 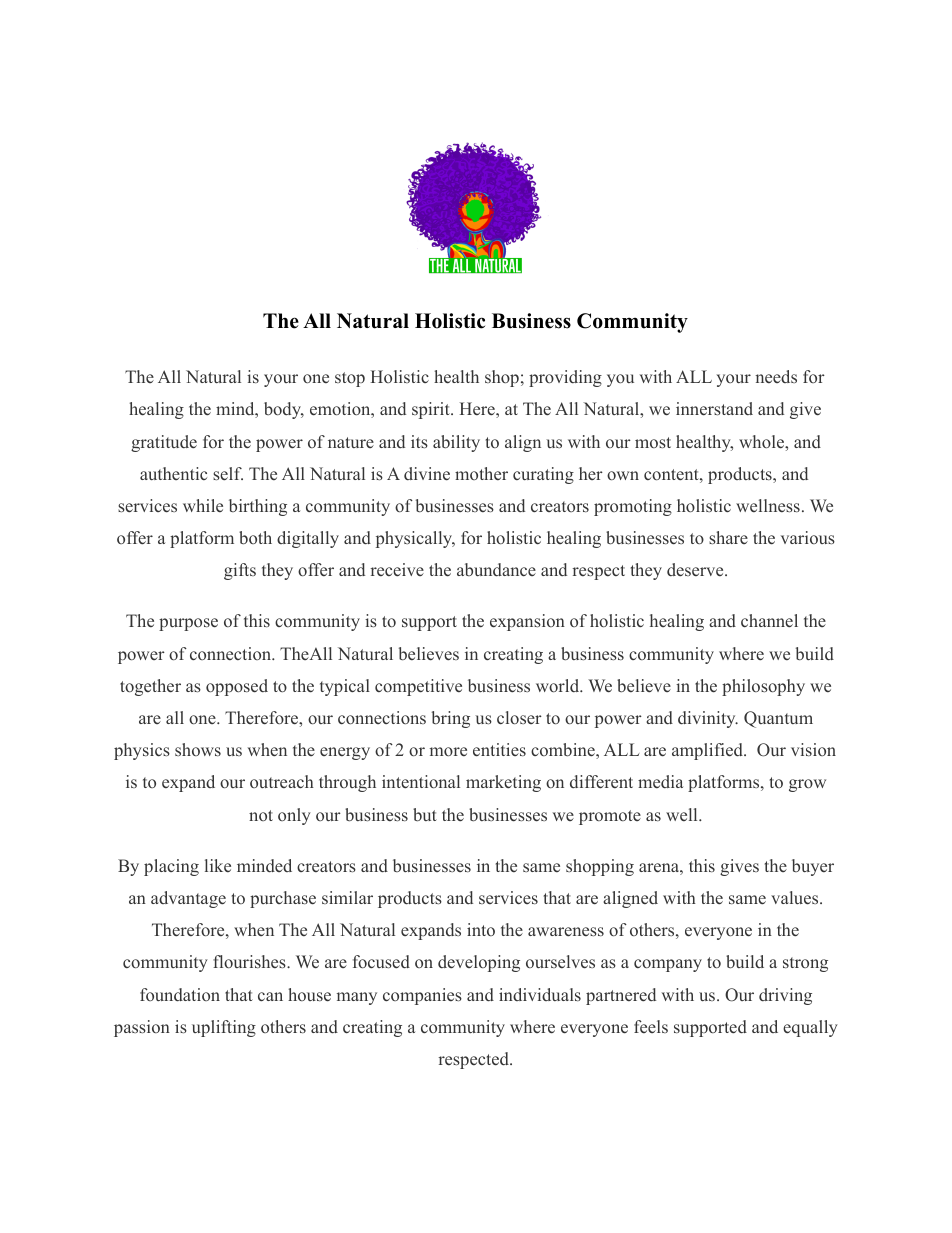 What do you see at coordinates (237, 687) in the page?
I see `opposed` at bounding box center [237, 687].
